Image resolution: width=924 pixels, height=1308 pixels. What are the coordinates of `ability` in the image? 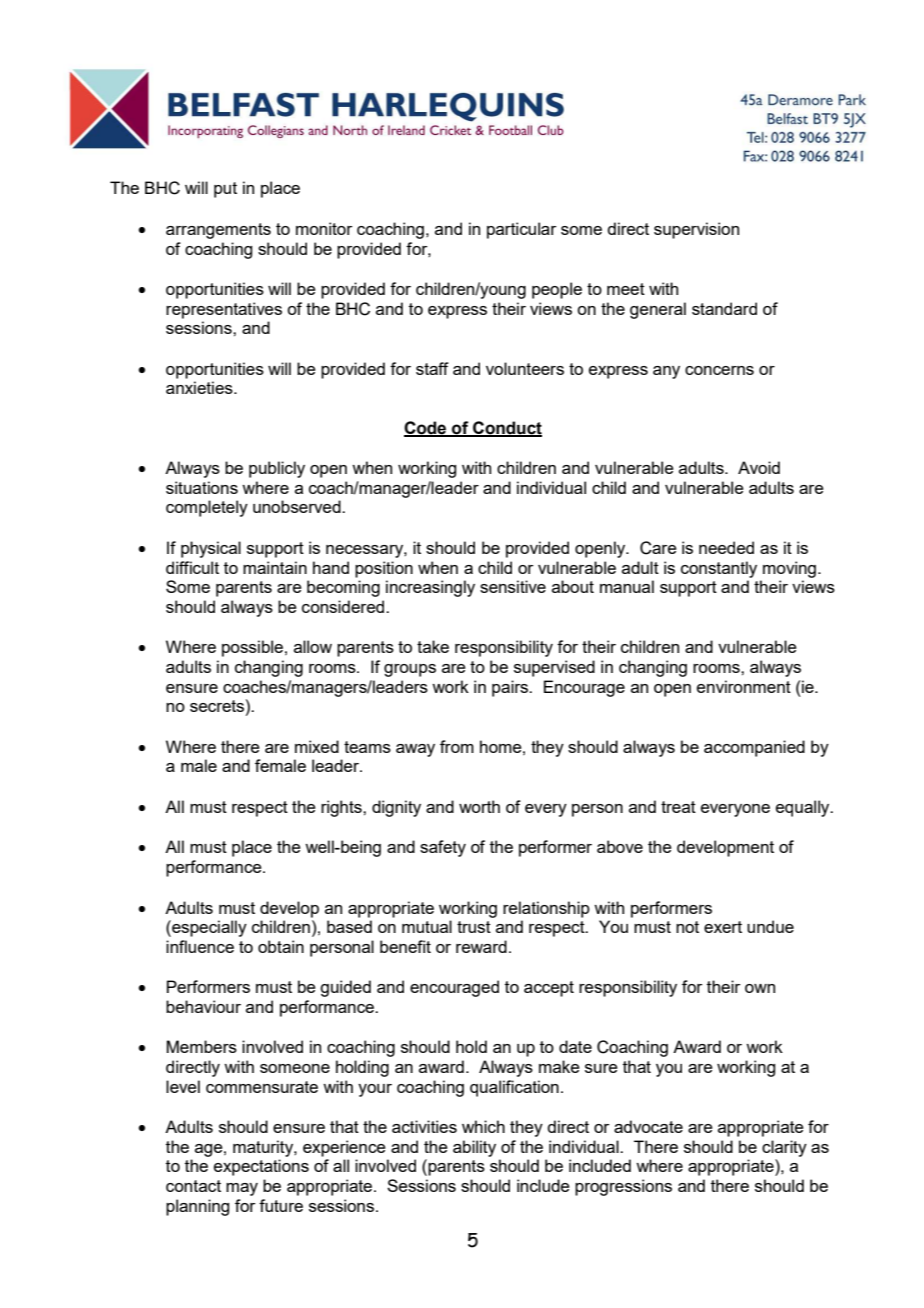 It's located at (474, 1148).
